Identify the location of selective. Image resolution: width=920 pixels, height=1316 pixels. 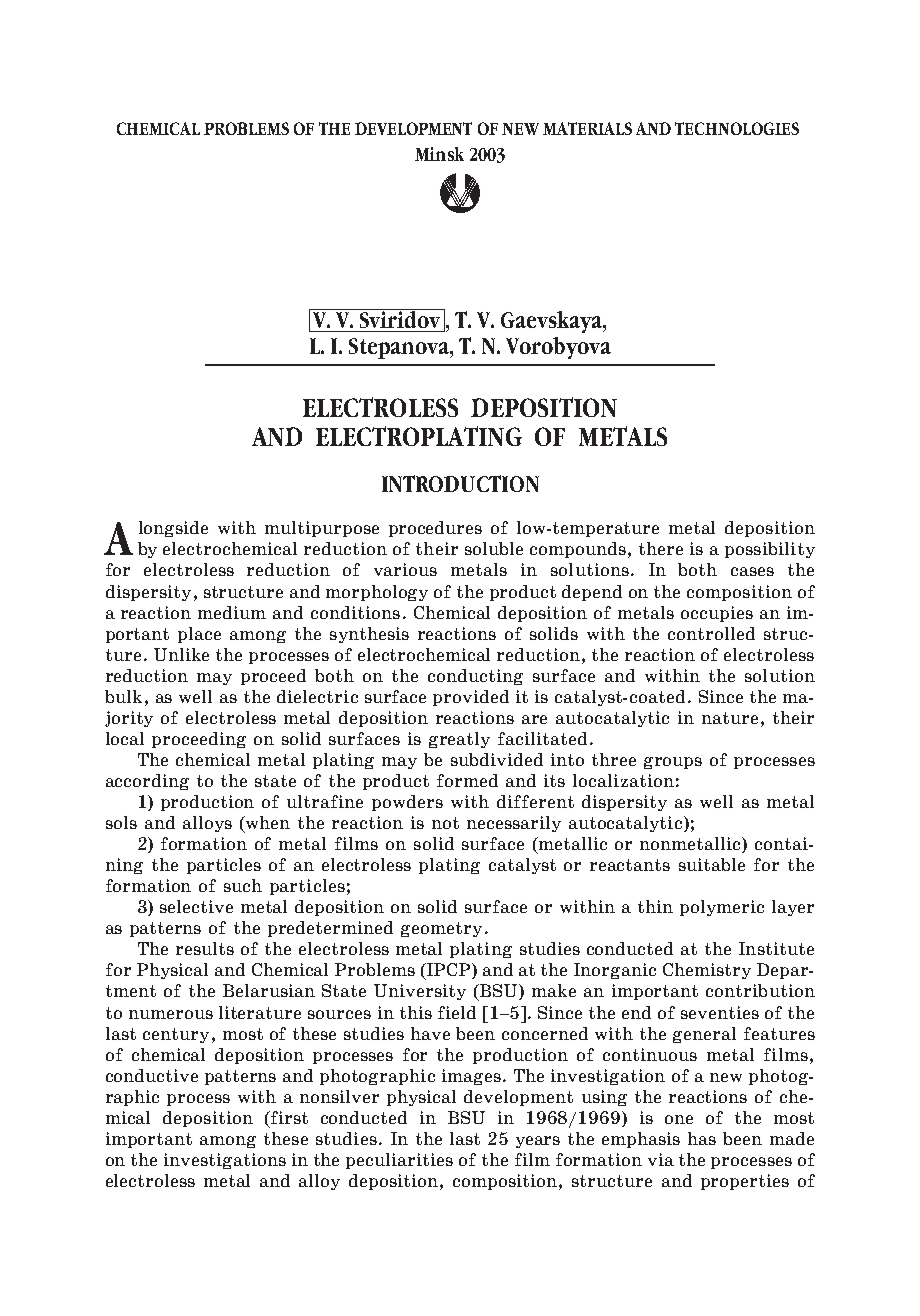
(196, 906).
